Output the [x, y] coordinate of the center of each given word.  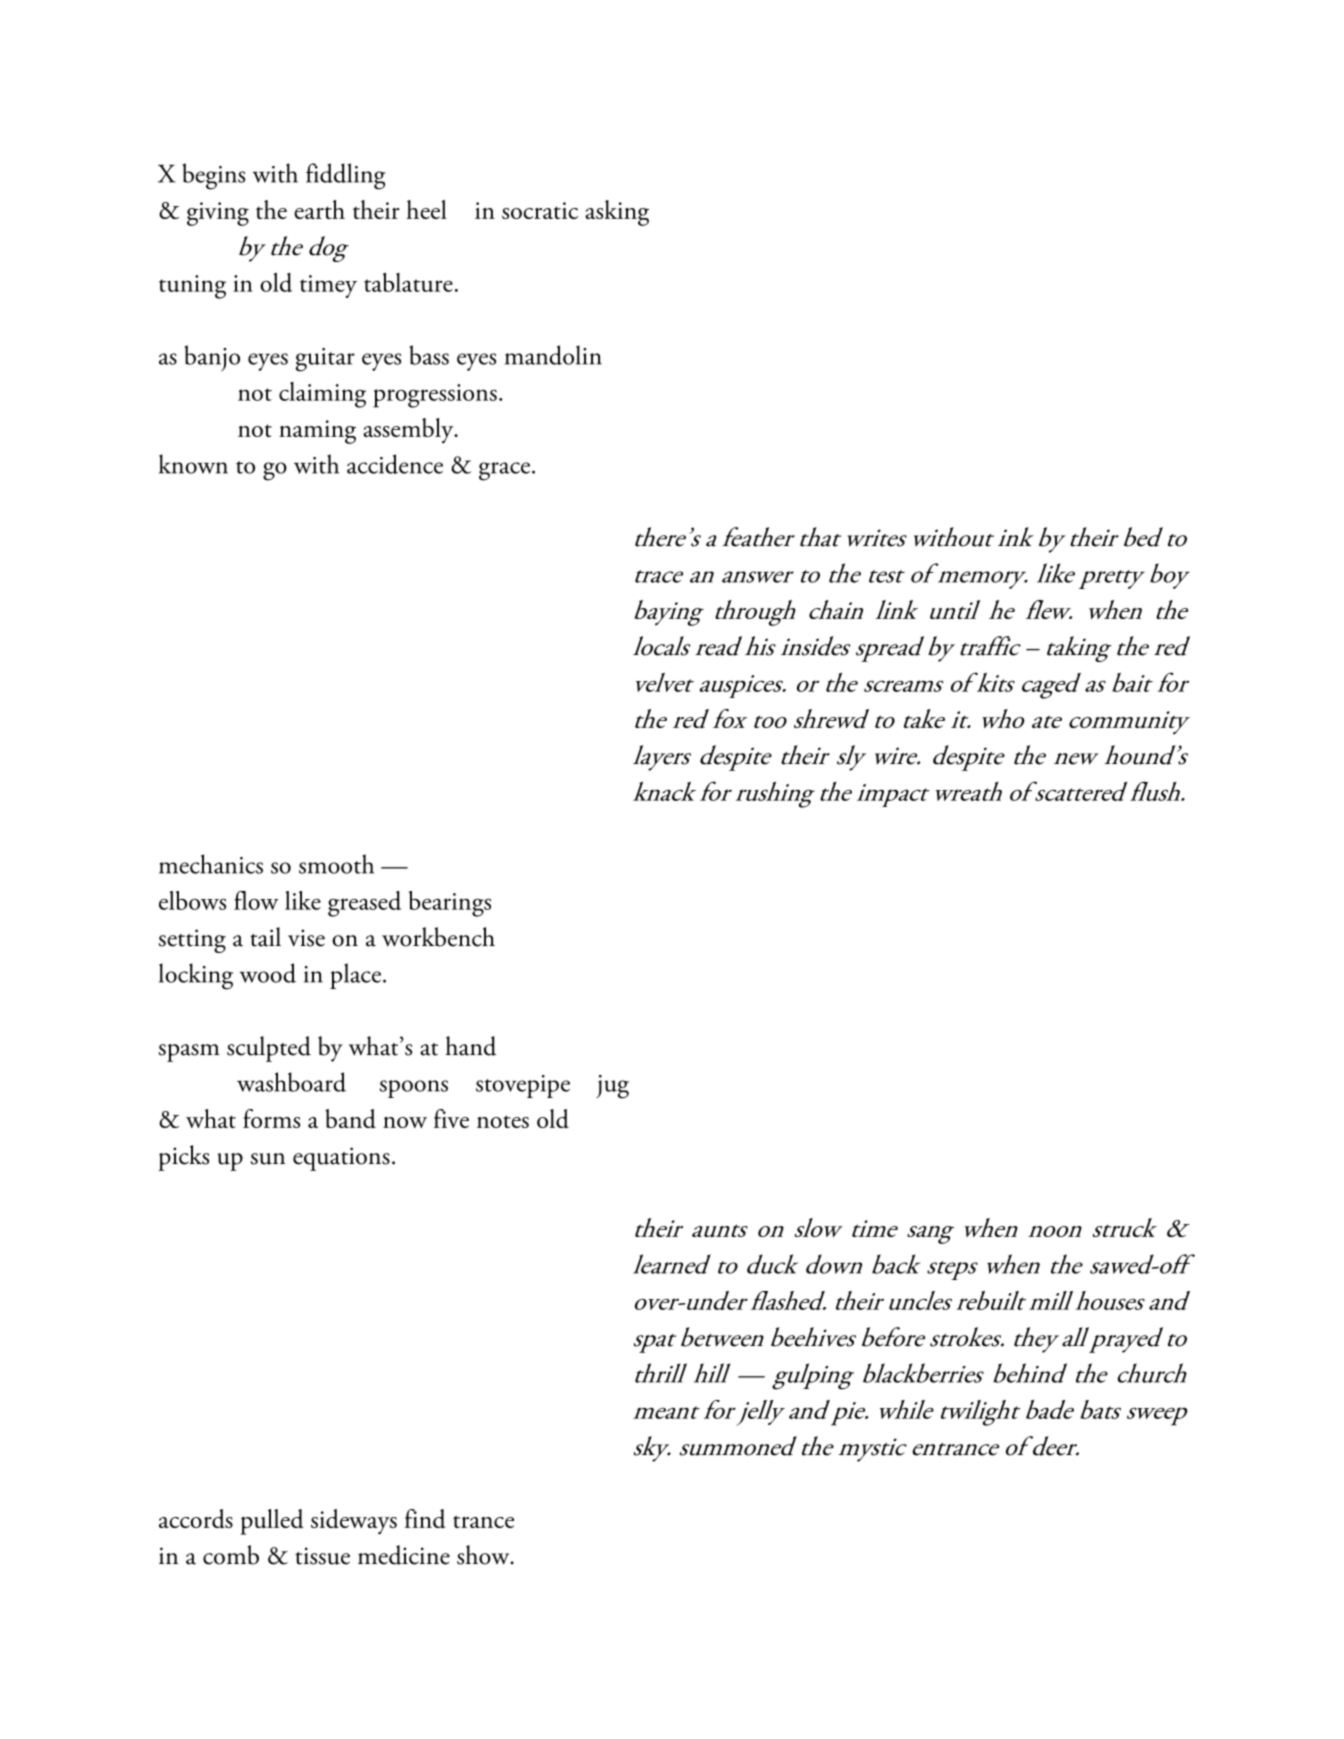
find [425, 1518]
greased [364, 904]
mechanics [211, 864]
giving [218, 214]
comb [231, 1555]
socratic [540, 210]
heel [426, 209]
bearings [450, 904]
